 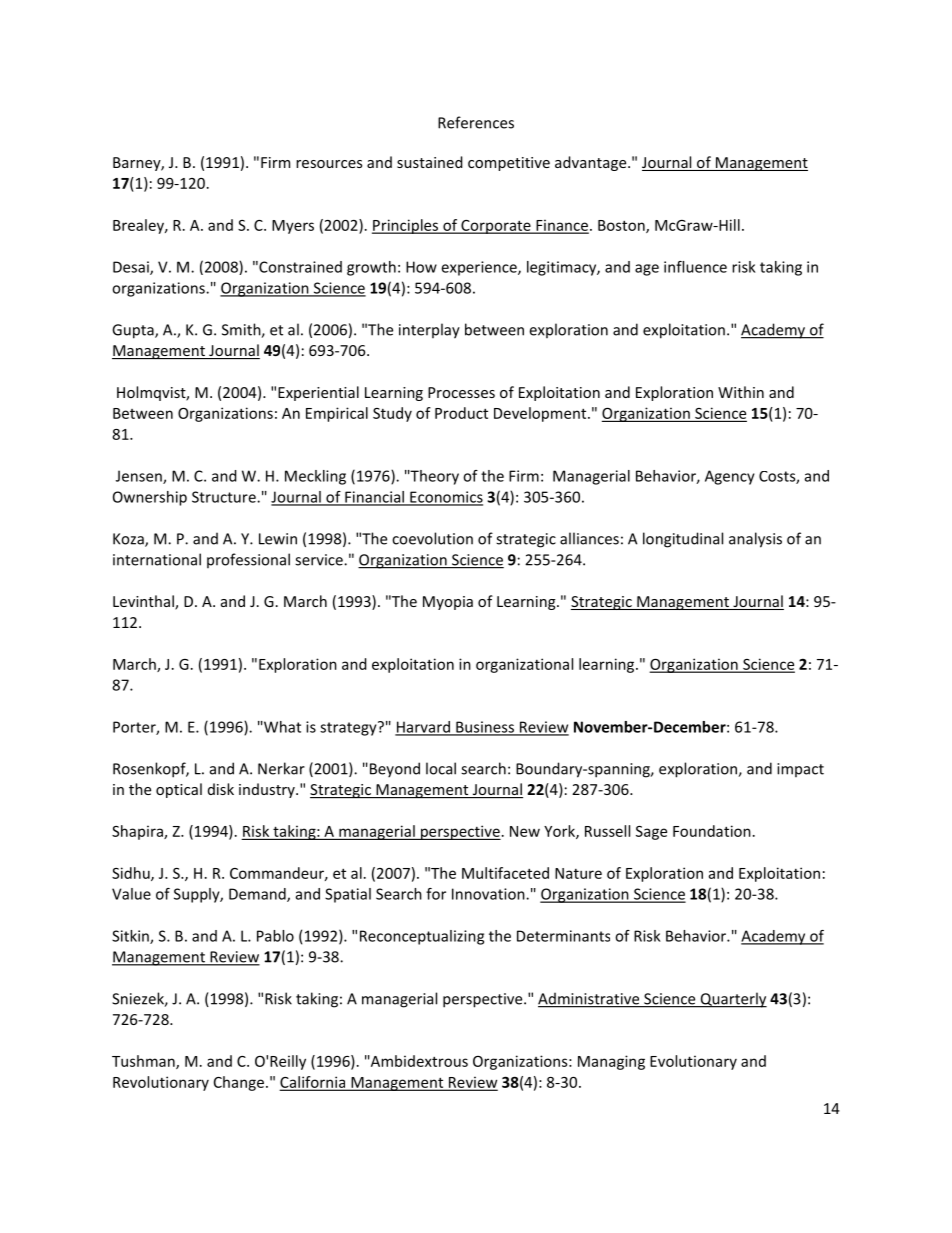 What do you see at coordinates (592, 163) in the image?
I see `advantage` at bounding box center [592, 163].
